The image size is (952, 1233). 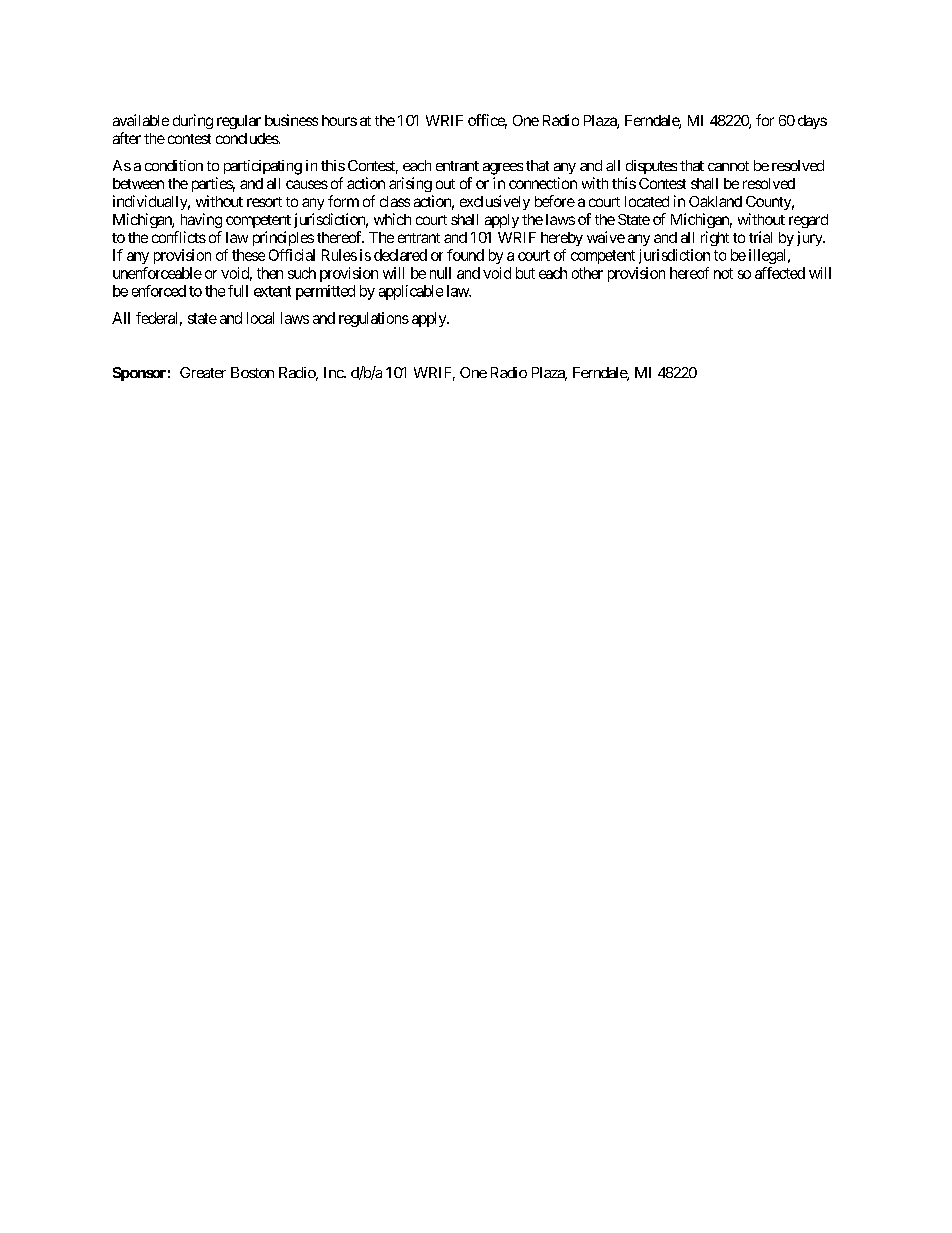 I want to click on right, so click(x=715, y=238).
